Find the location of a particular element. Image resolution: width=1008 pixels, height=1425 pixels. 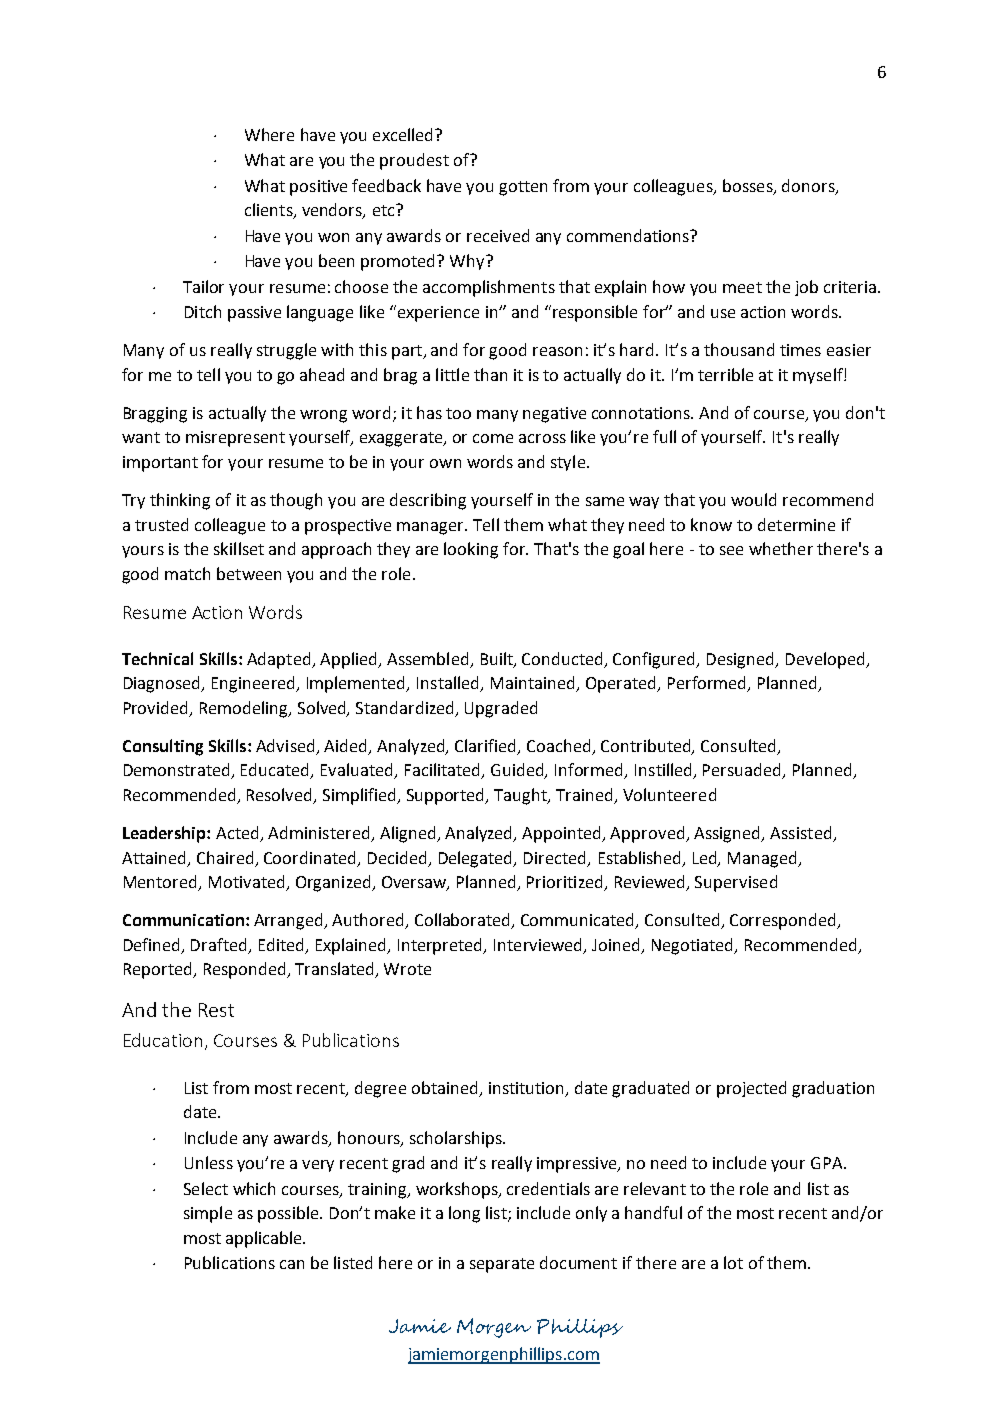

Negotiated is located at coordinates (694, 946).
